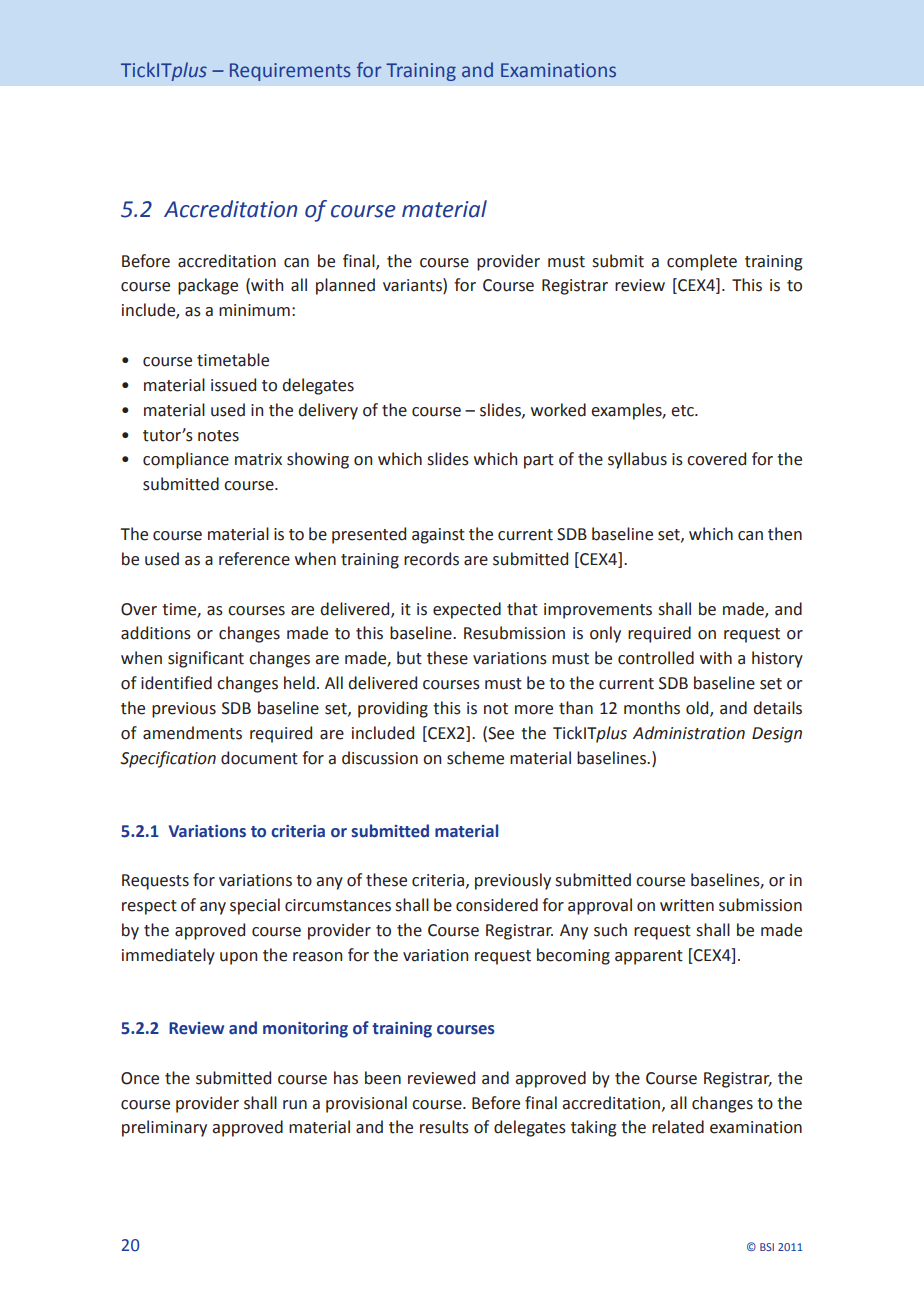 The width and height of the screenshot is (924, 1308). I want to click on preliminary, so click(164, 1128).
